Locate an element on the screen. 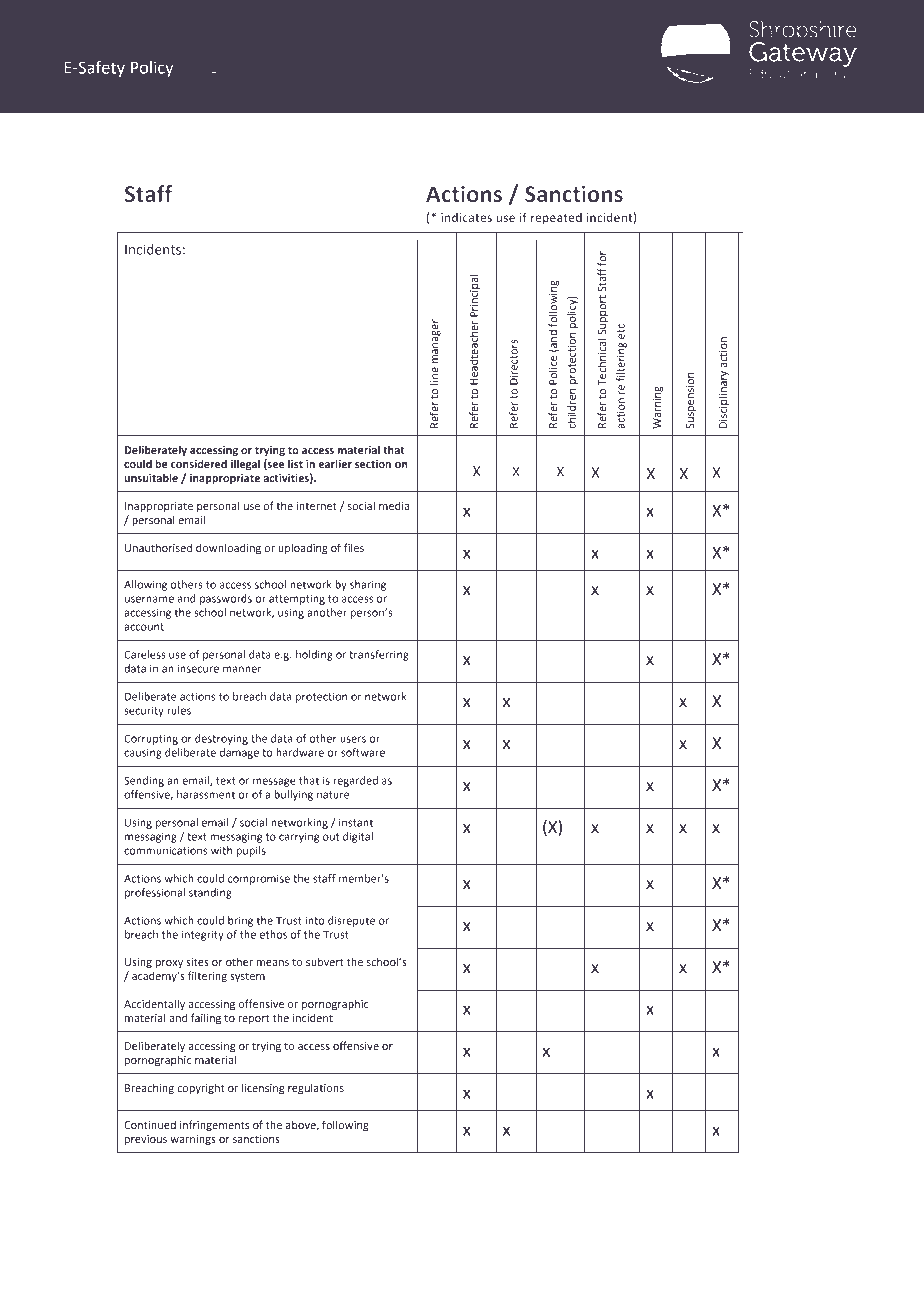 This screenshot has height=1308, width=924. repeated is located at coordinates (556, 219).
